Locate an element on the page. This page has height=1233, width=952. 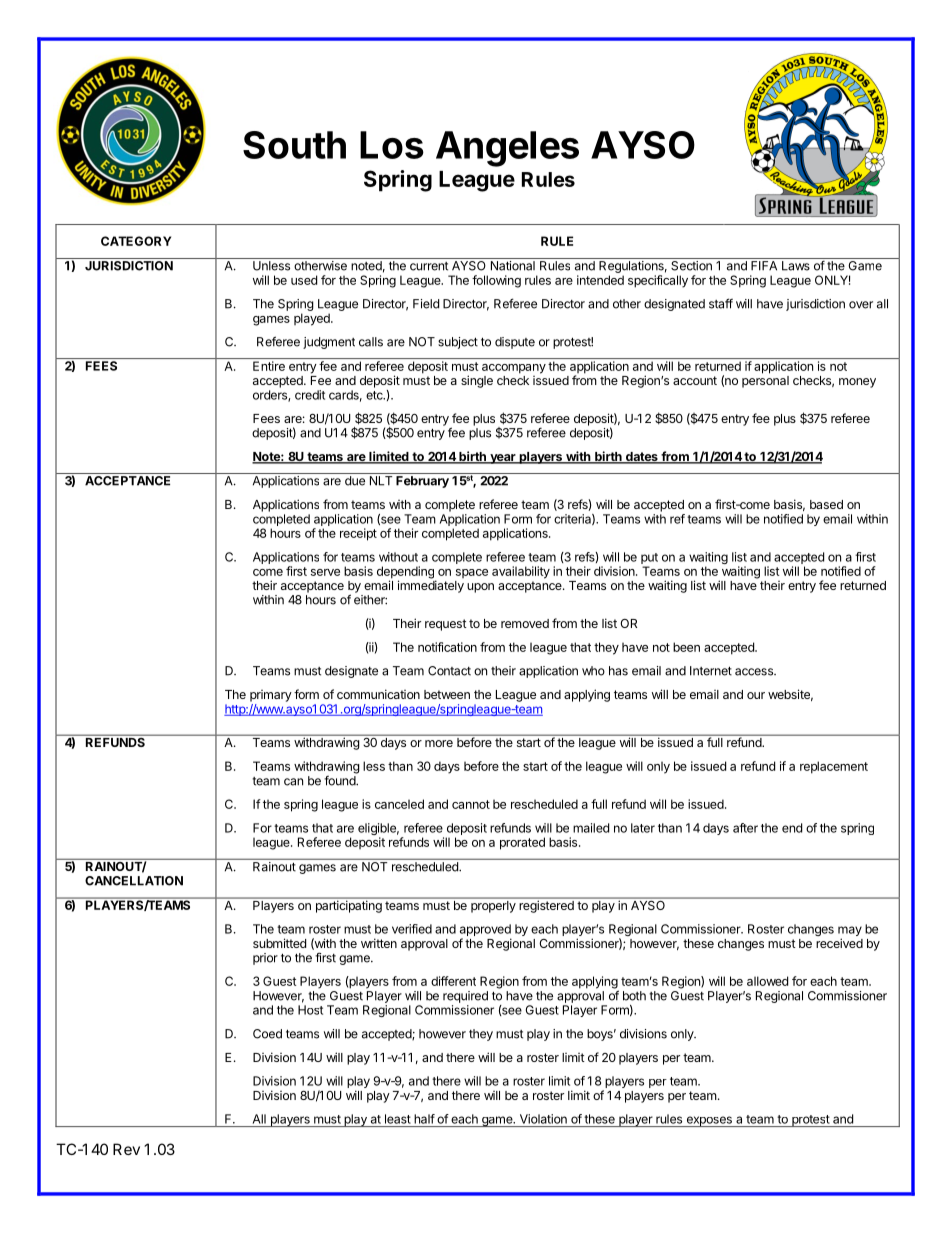
Entire is located at coordinates (269, 366).
